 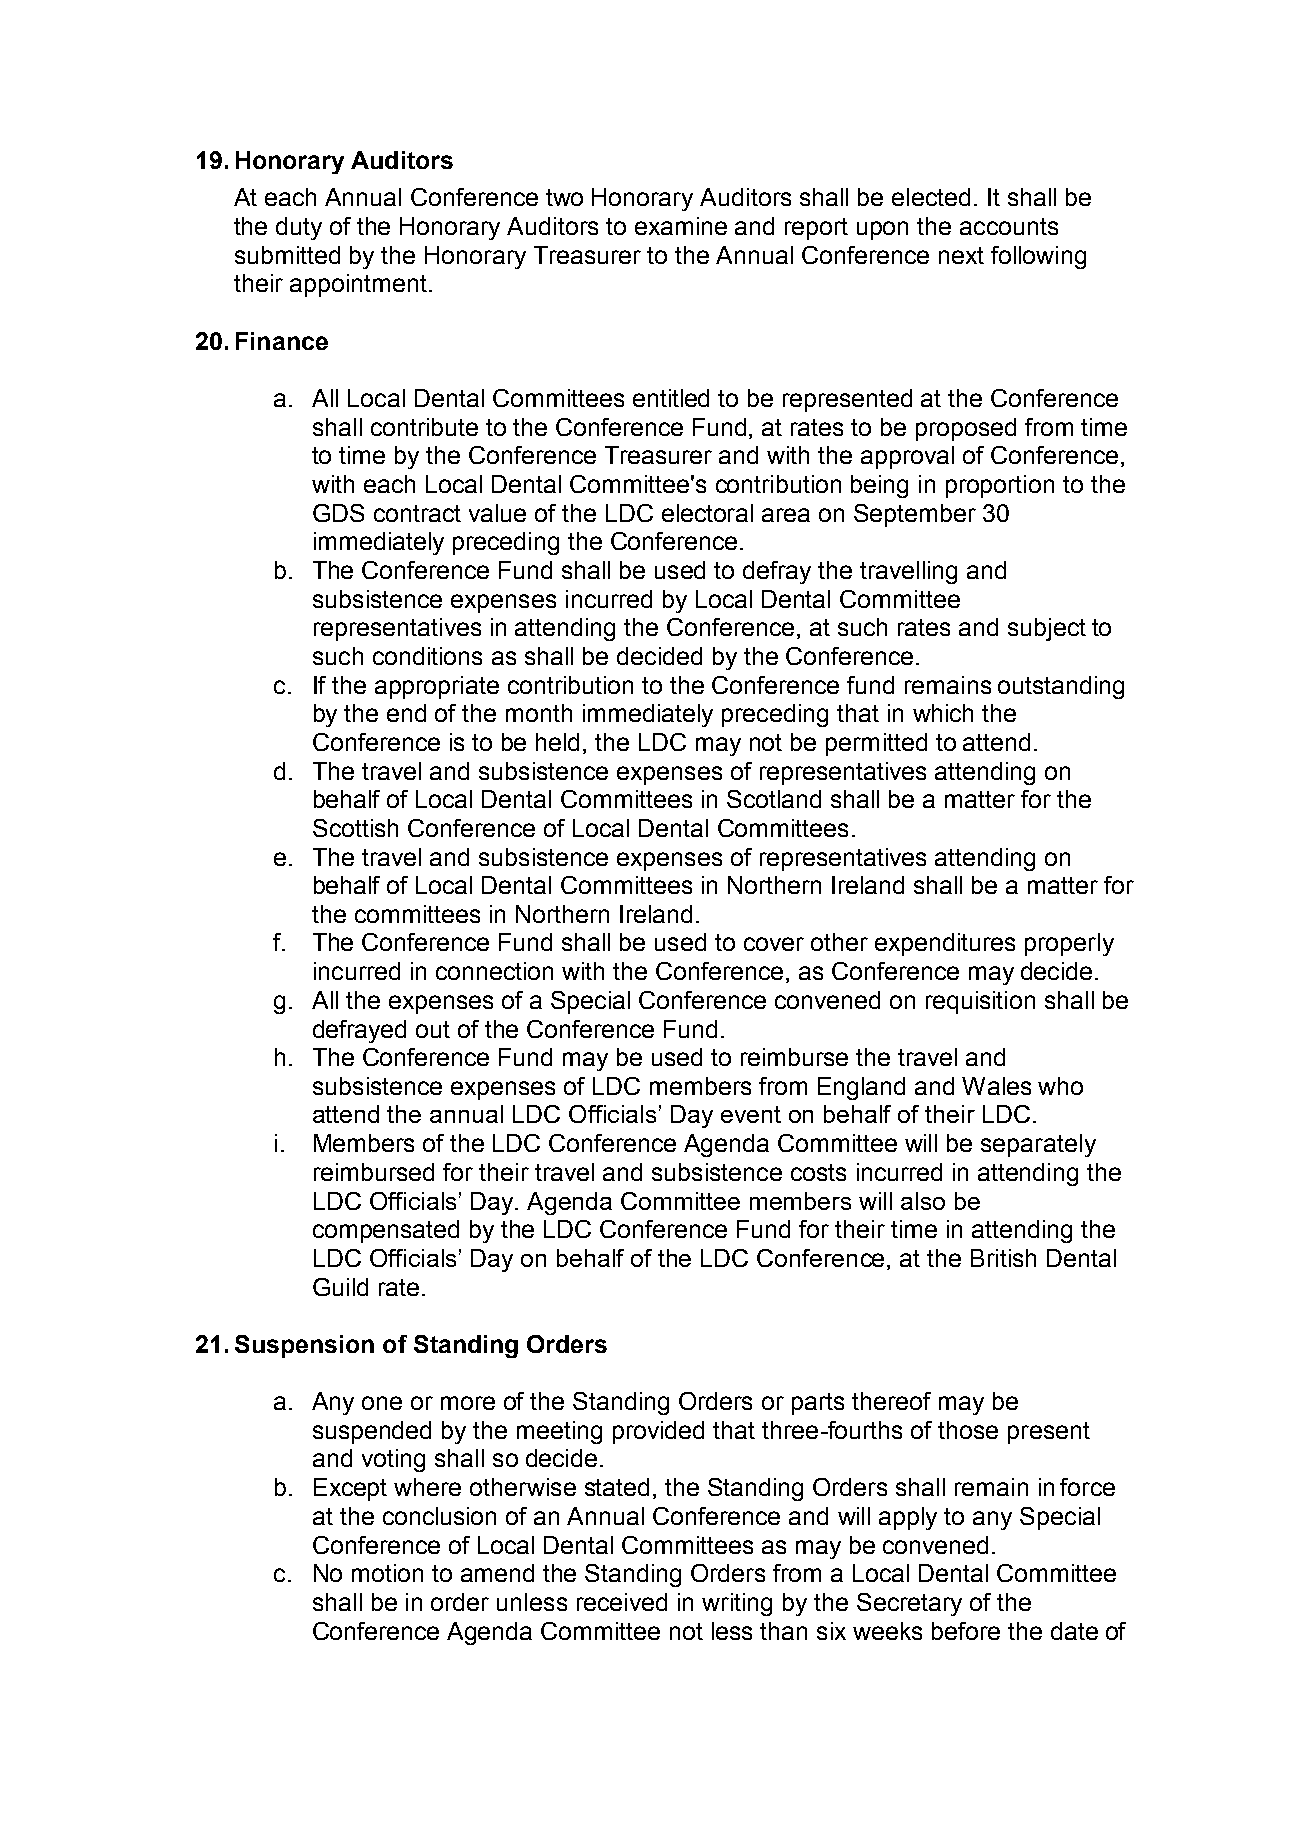 What do you see at coordinates (681, 226) in the screenshot?
I see `examine` at bounding box center [681, 226].
